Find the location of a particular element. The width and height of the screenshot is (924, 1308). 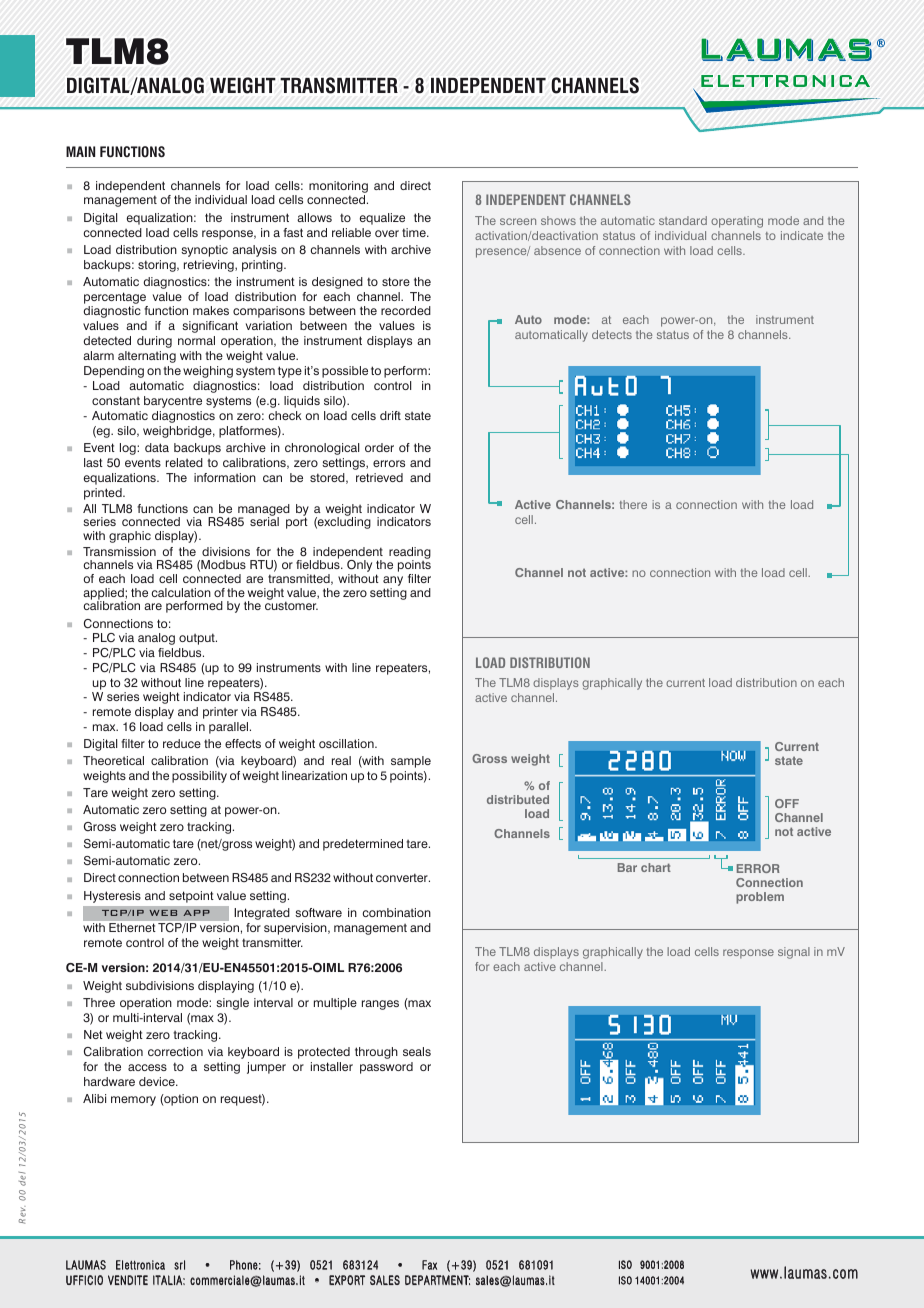

equalize is located at coordinates (382, 219).
